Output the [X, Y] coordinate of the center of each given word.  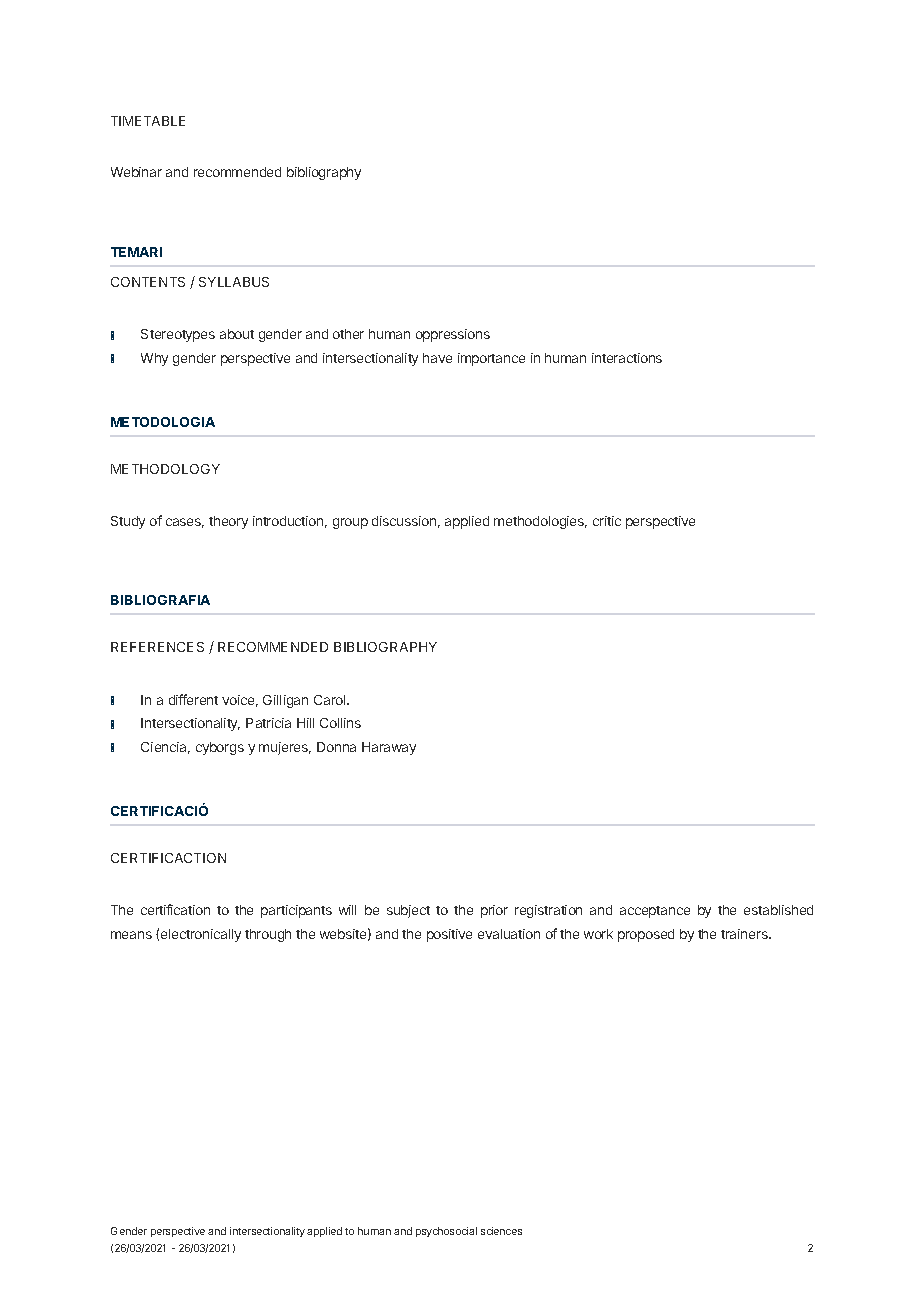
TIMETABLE [148, 121]
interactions [627, 358]
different [193, 699]
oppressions [453, 335]
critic [607, 521]
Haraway [389, 748]
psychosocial [446, 1232]
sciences [501, 1231]
